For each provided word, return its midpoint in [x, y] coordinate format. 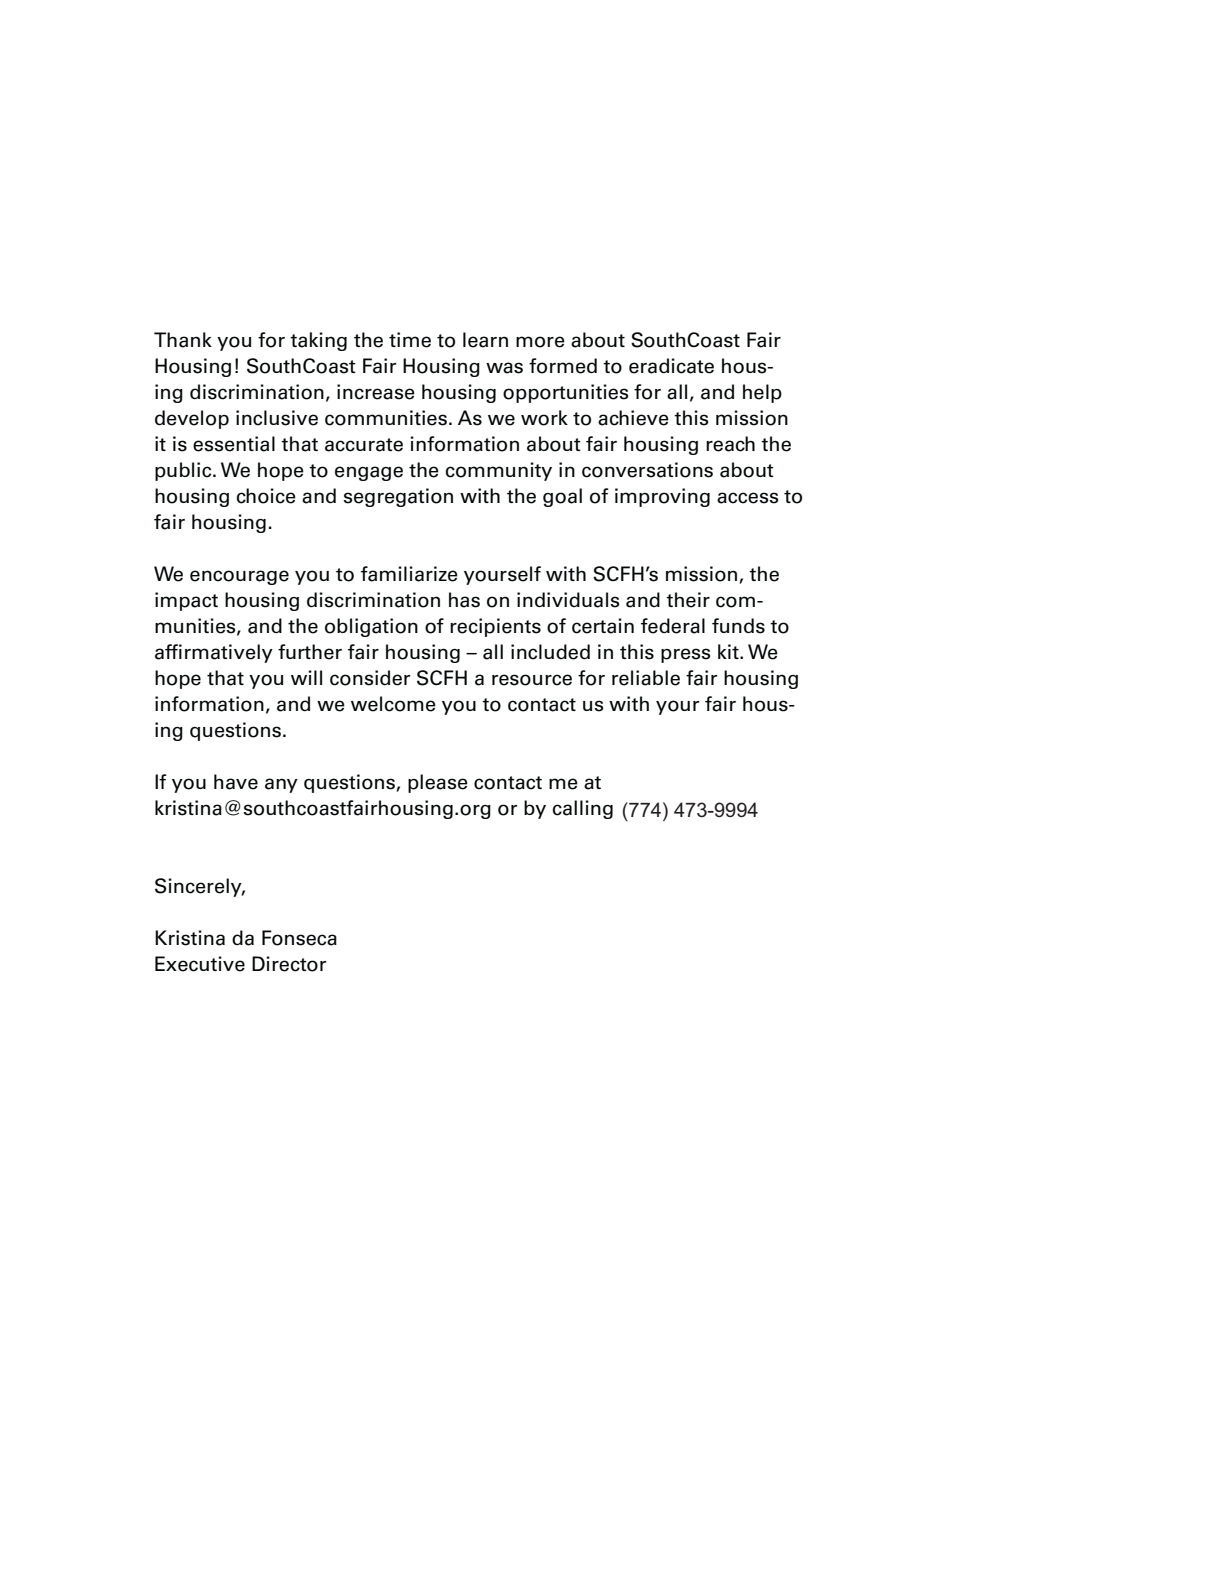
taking [318, 341]
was [504, 368]
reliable [646, 678]
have [236, 782]
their [688, 600]
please [438, 783]
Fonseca [299, 938]
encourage [239, 577]
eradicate [671, 366]
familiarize [409, 574]
